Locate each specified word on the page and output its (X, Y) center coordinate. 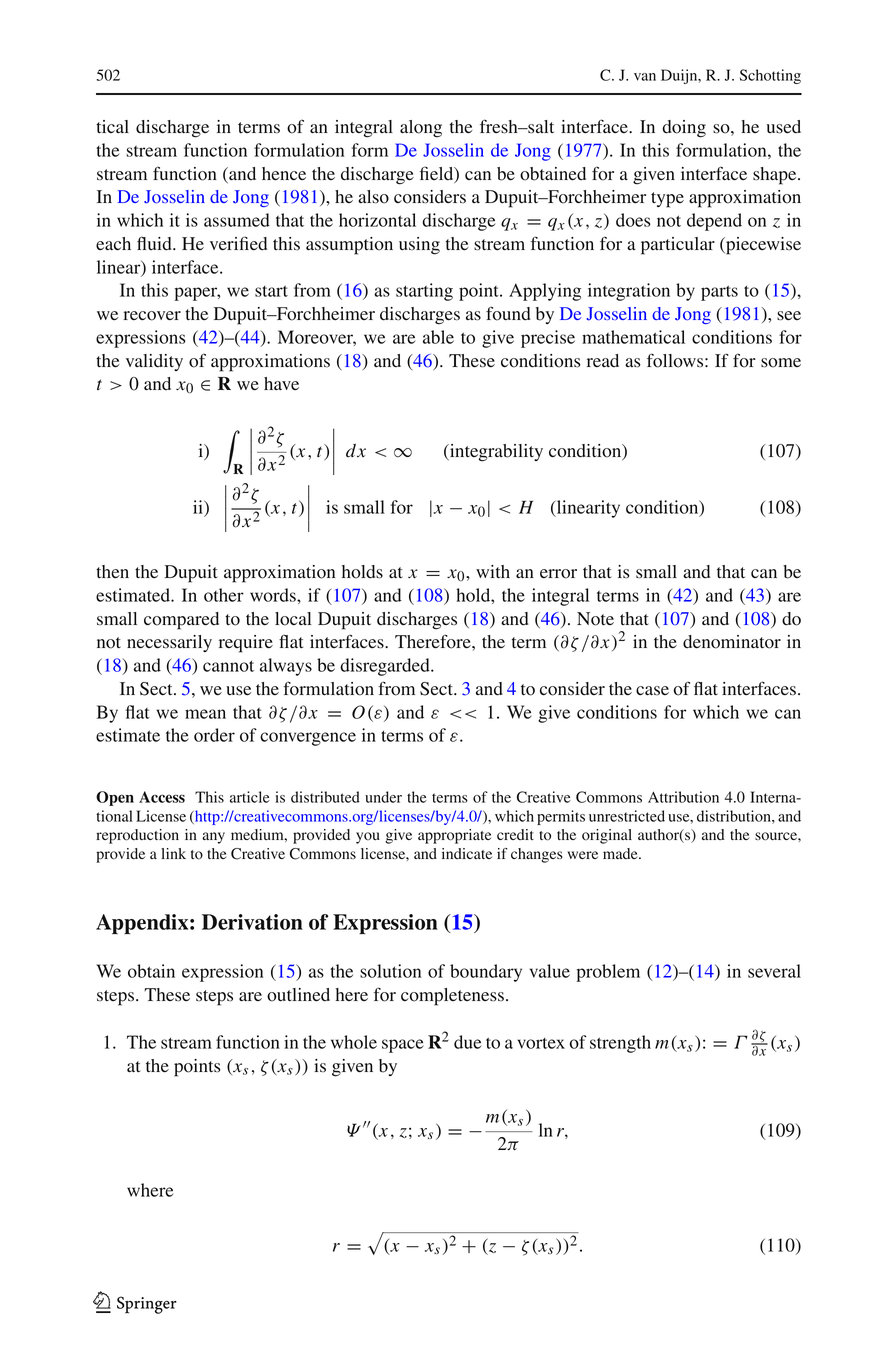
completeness (452, 997)
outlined (298, 995)
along (421, 129)
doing (684, 129)
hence (284, 174)
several (774, 971)
